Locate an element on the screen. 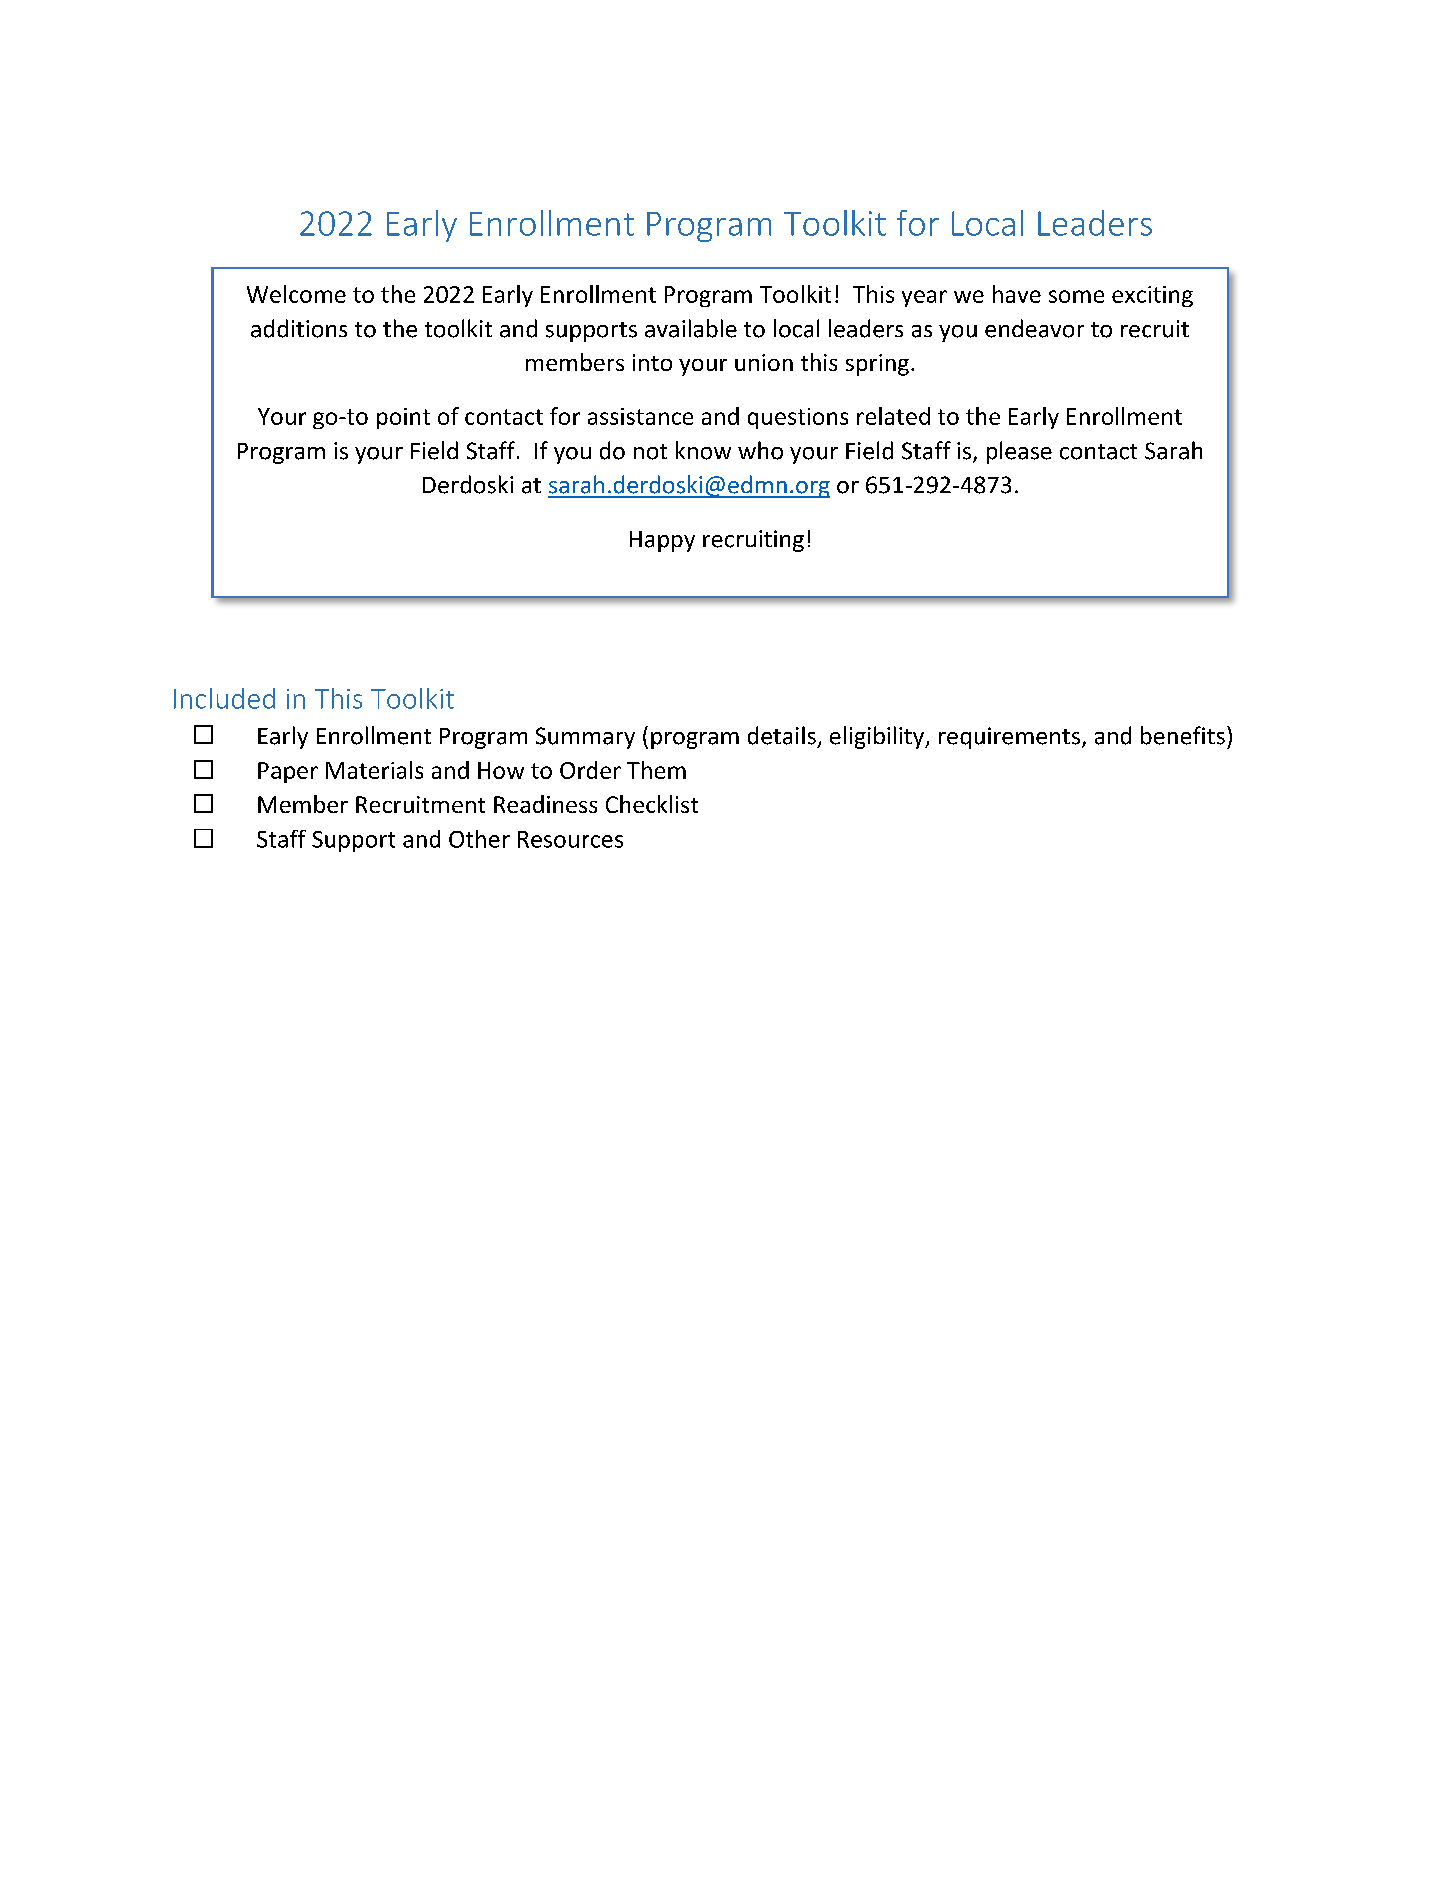 The width and height of the screenshot is (1452, 1879). some is located at coordinates (1076, 296).
